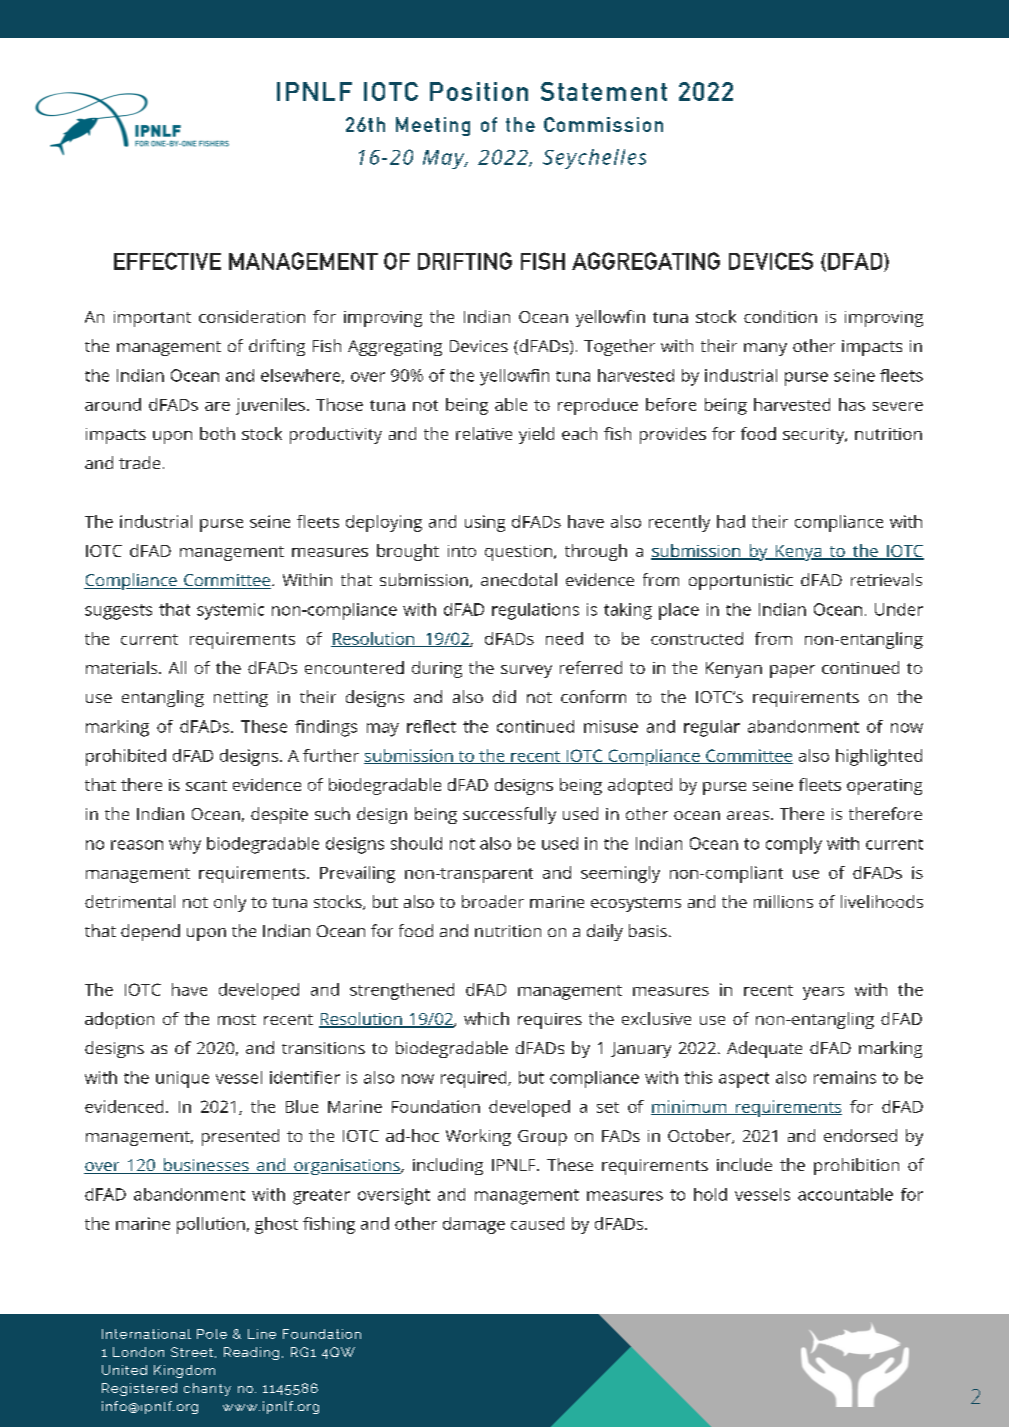 This screenshot has width=1009, height=1427. I want to click on did, so click(504, 696).
